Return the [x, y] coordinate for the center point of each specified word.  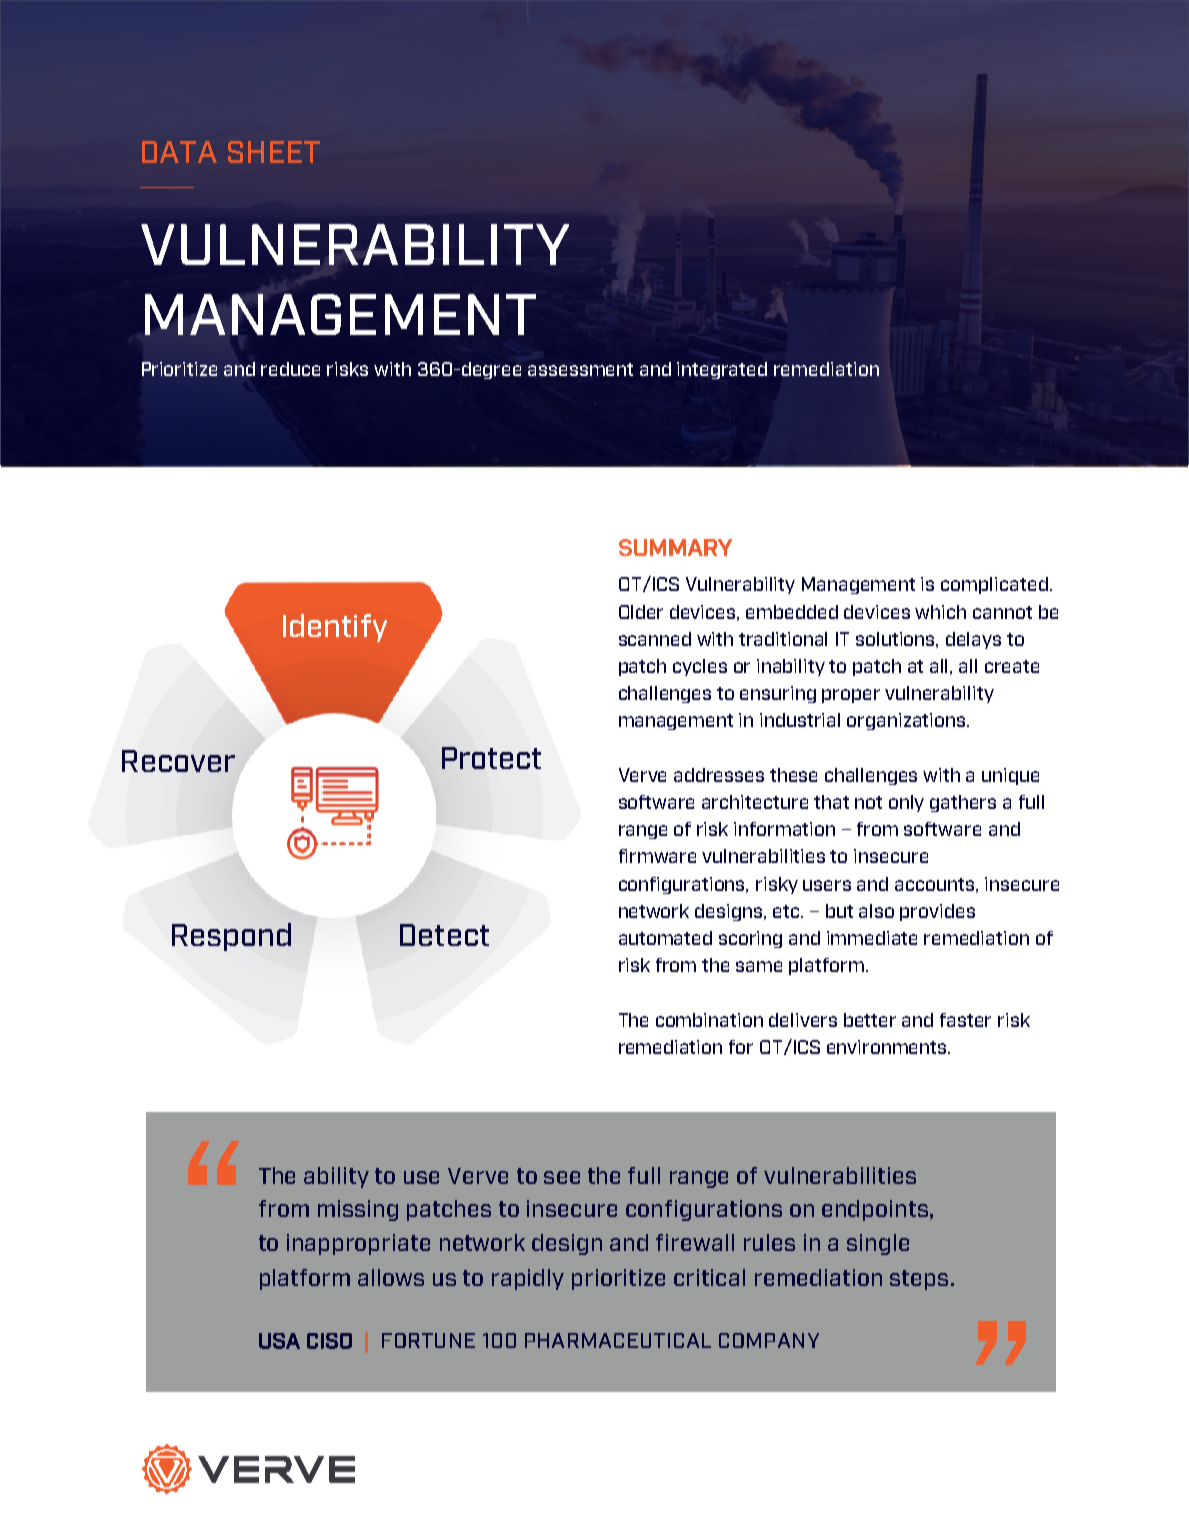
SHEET [274, 152]
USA [279, 1341]
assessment [580, 369]
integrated [722, 370]
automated [665, 938]
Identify [335, 628]
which [940, 612]
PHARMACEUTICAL [618, 1340]
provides [937, 912]
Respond [231, 937]
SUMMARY [675, 547]
